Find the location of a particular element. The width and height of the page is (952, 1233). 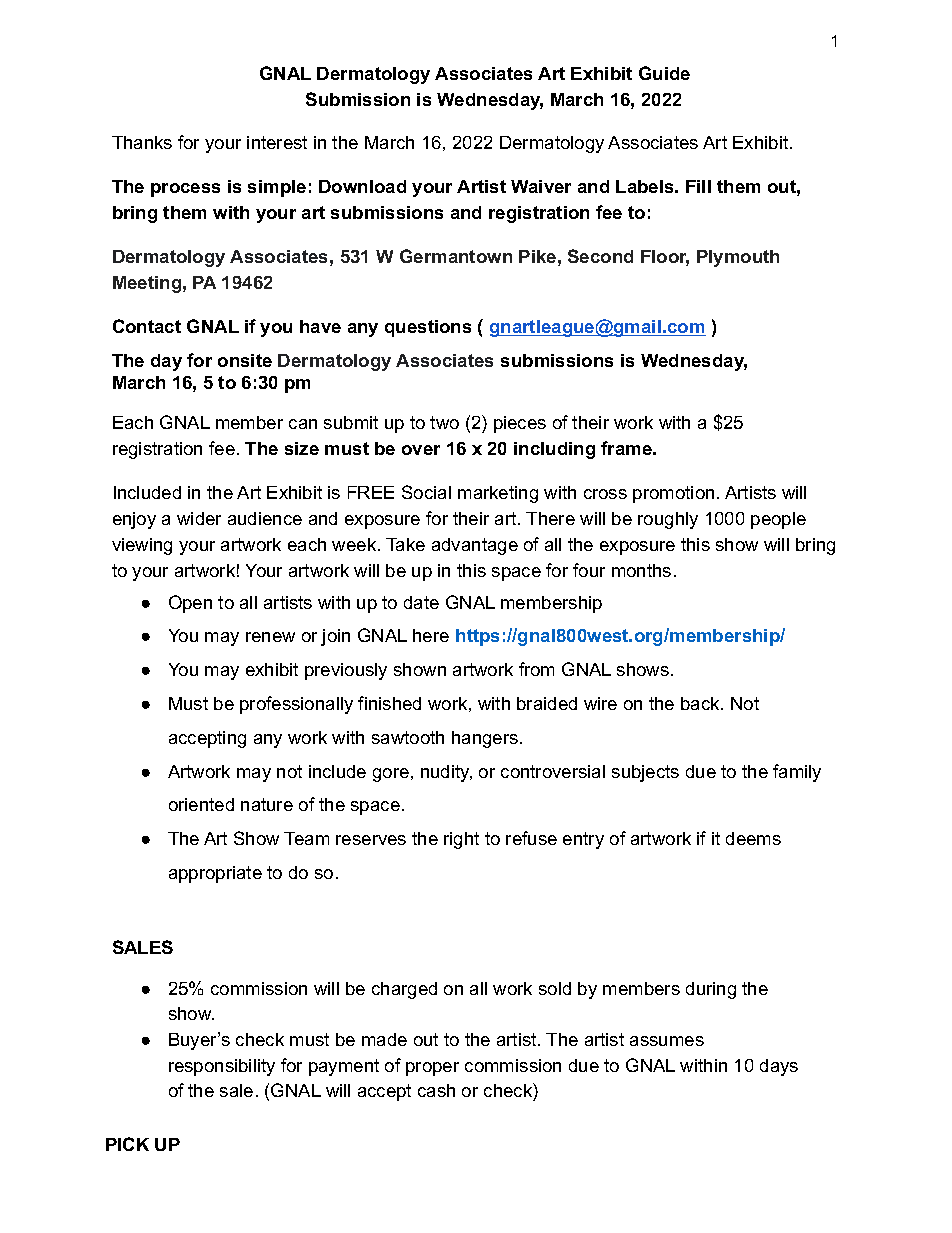

deems is located at coordinates (753, 838).
